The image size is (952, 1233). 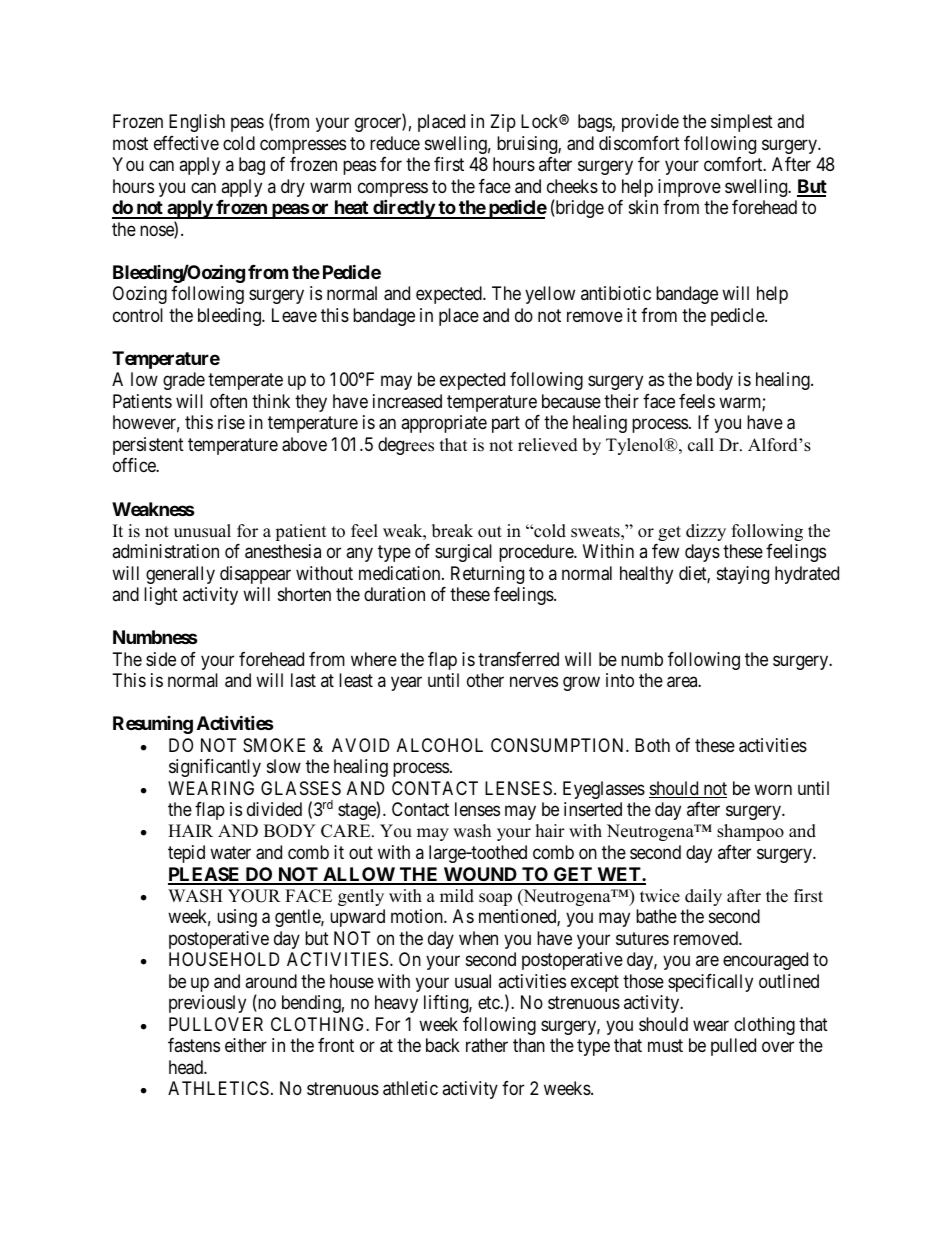 I want to click on Zip, so click(x=503, y=123).
